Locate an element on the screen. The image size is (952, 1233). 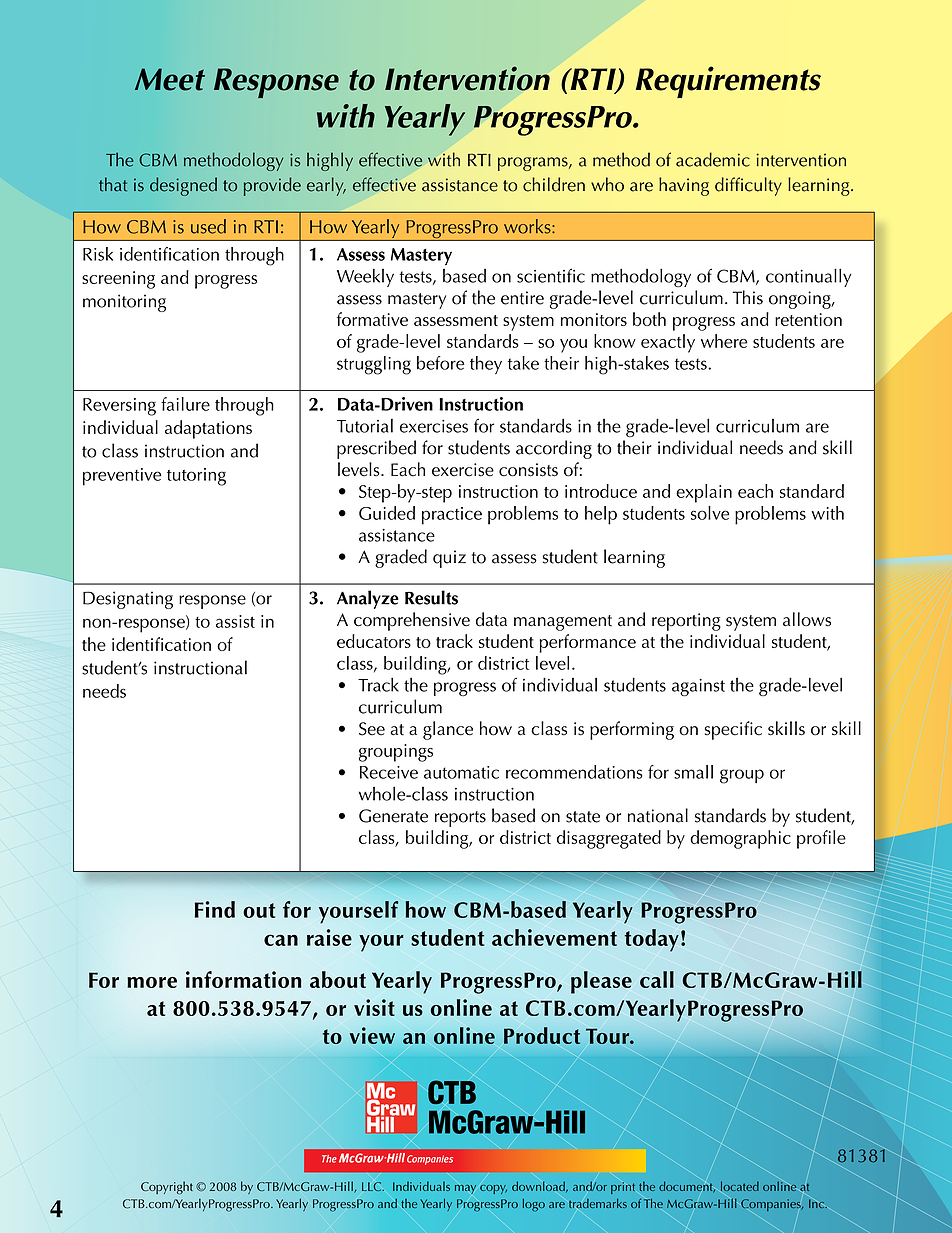
Meet is located at coordinates (170, 79).
